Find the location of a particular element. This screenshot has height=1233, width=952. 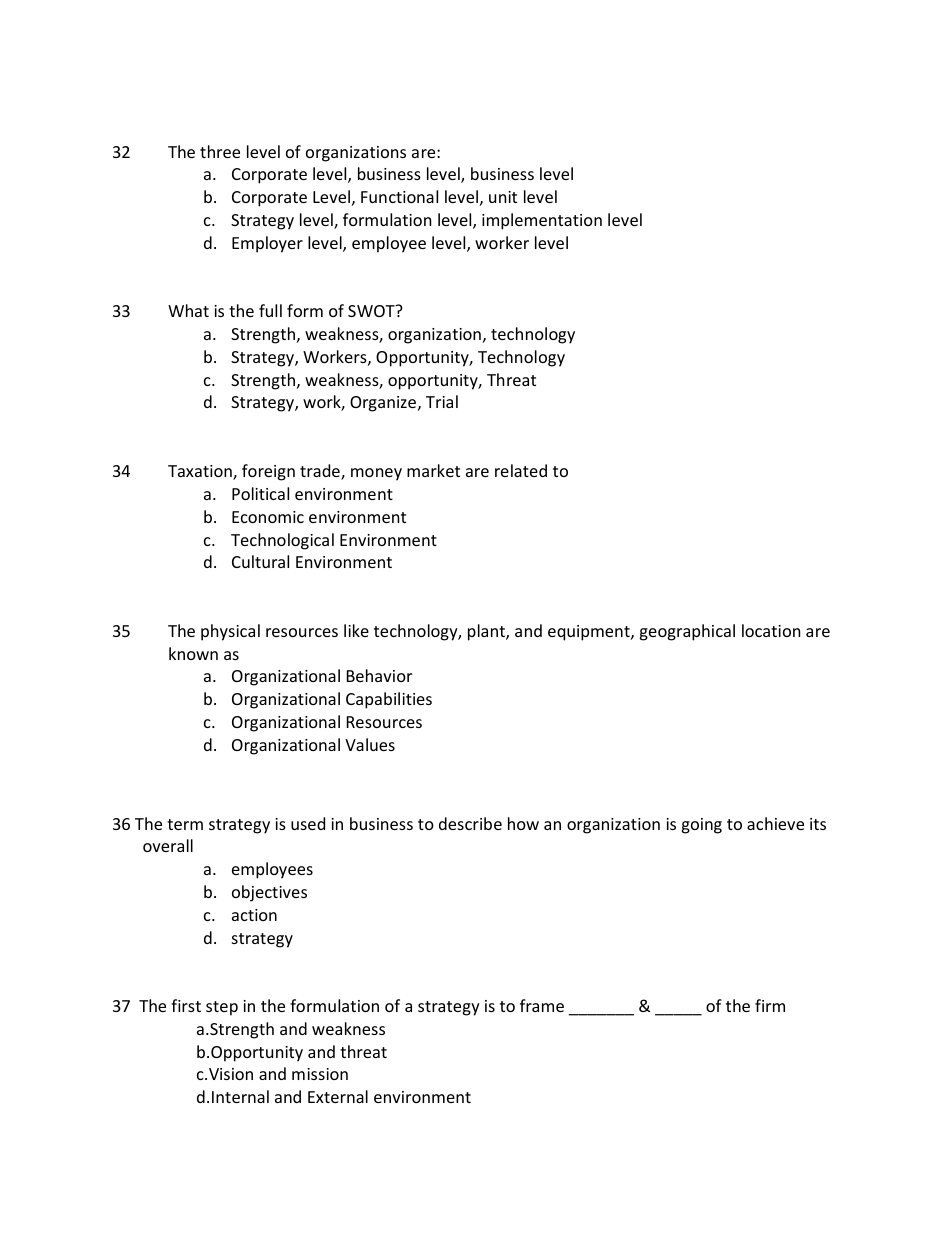

mission is located at coordinates (320, 1074).
